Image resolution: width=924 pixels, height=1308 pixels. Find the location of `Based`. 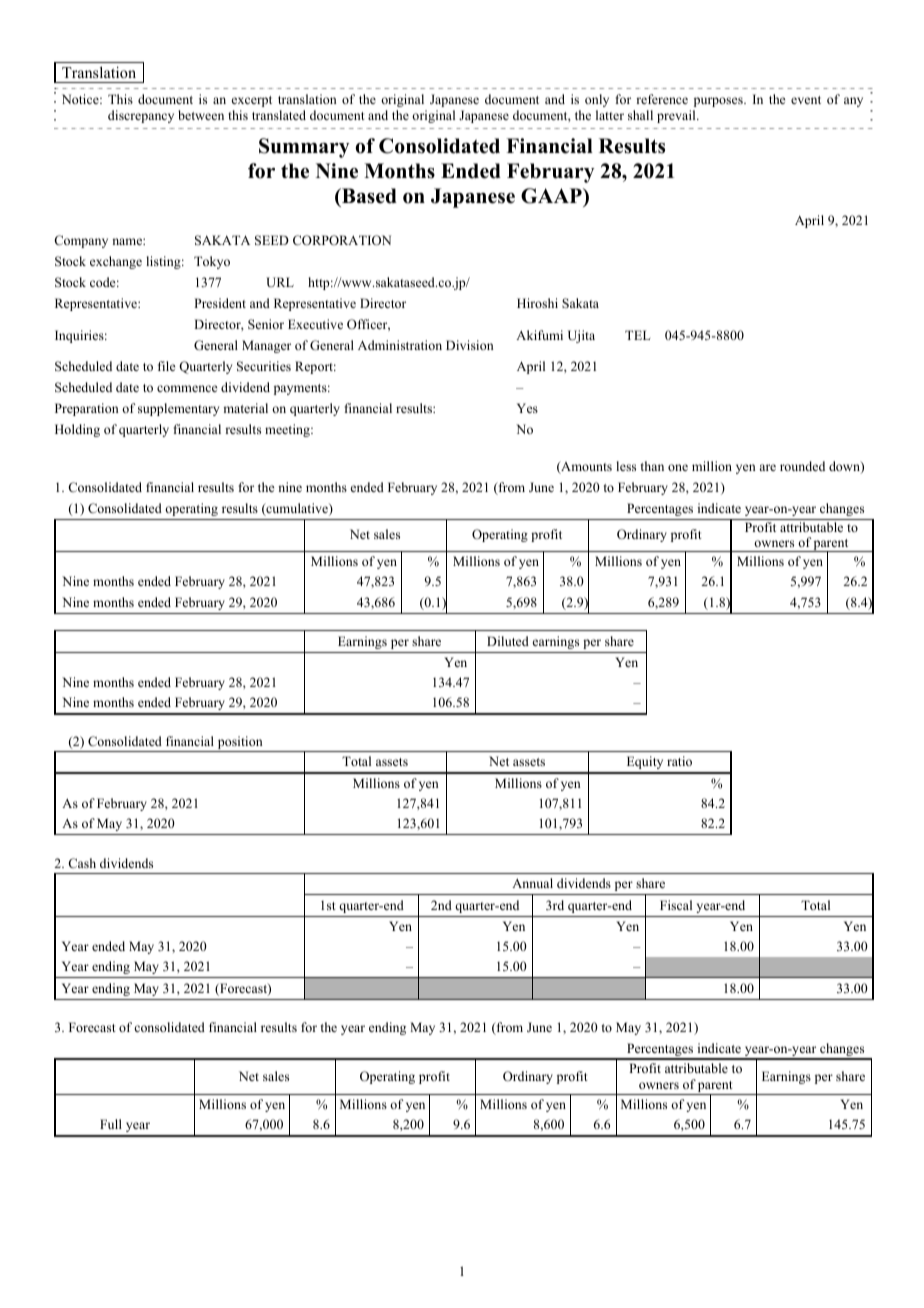

Based is located at coordinates (368, 196).
